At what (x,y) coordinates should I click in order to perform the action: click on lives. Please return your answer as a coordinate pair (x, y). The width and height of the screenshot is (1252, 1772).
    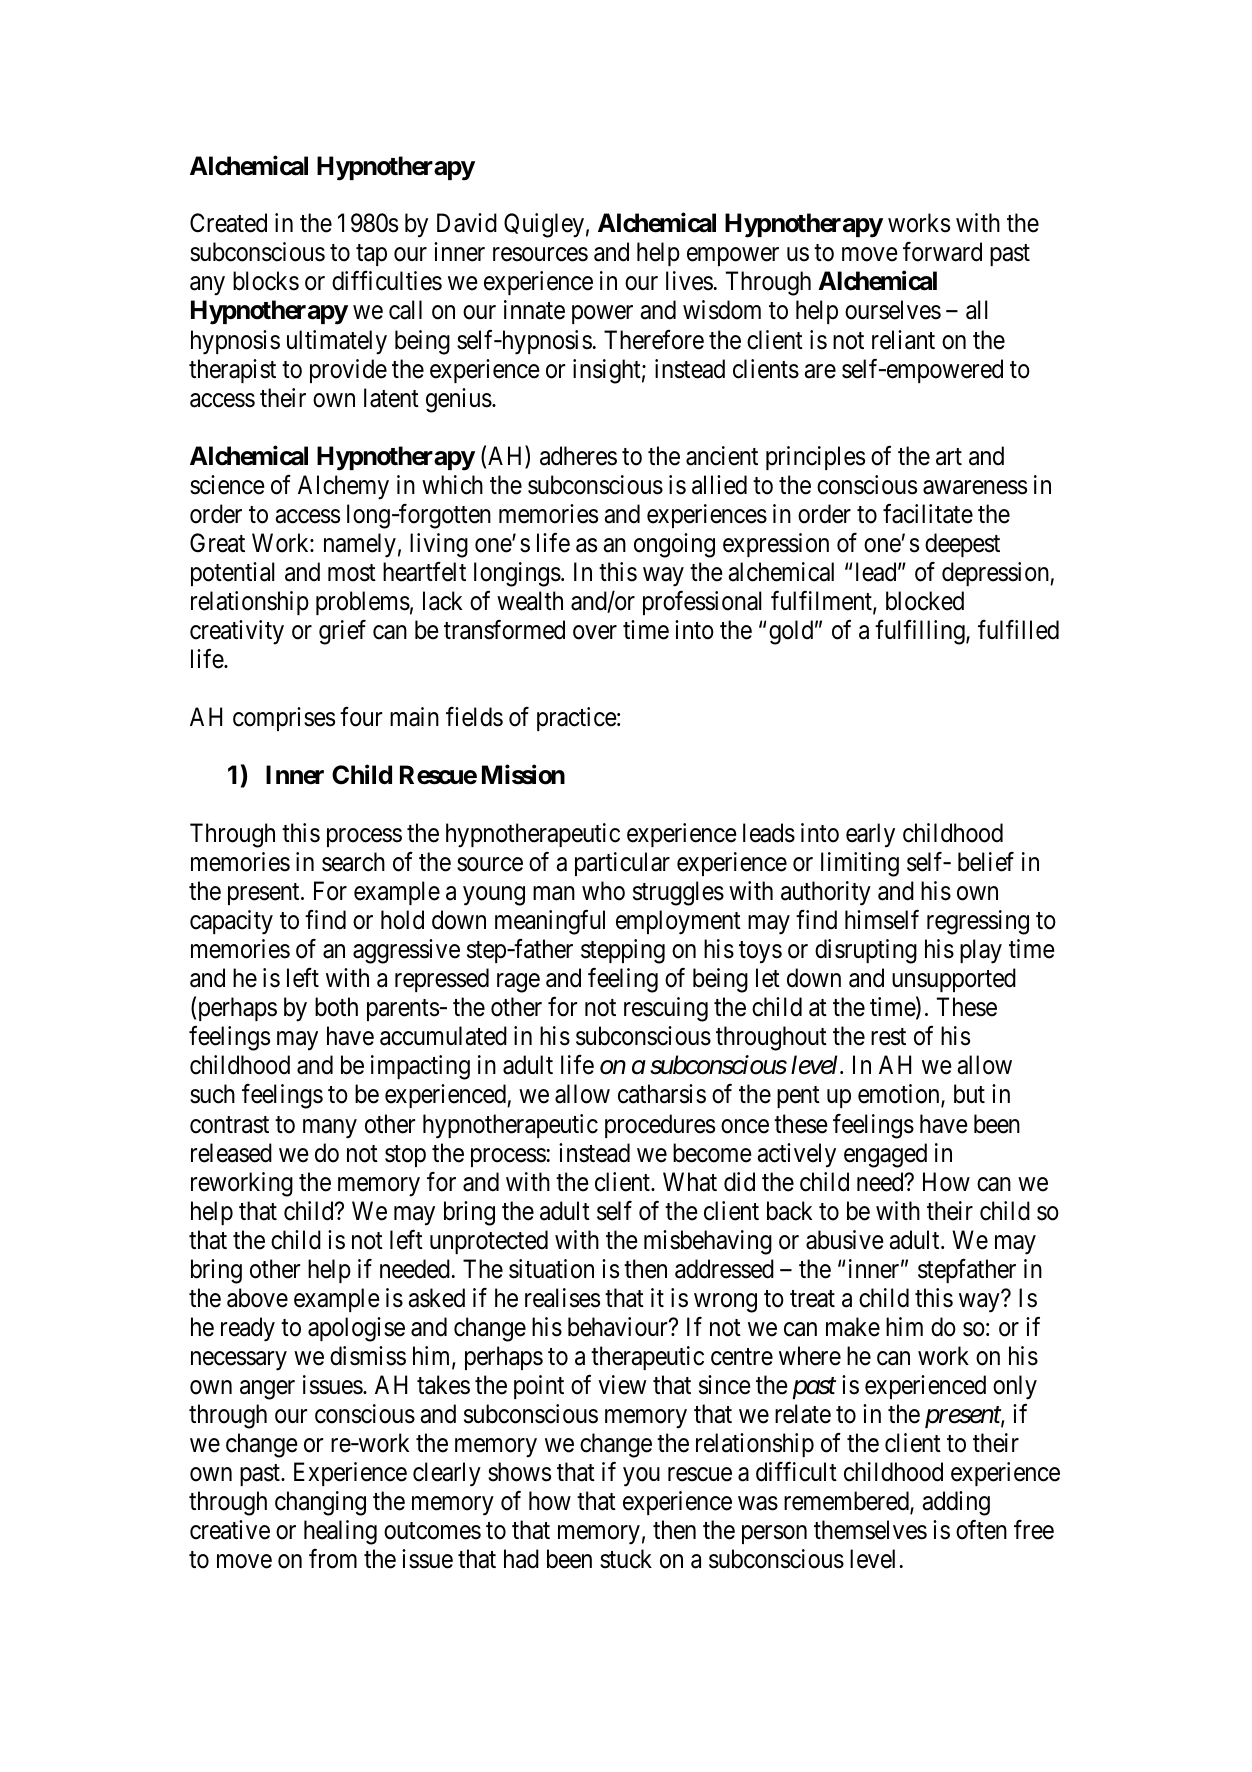
    Looking at the image, I should click on (689, 281).
